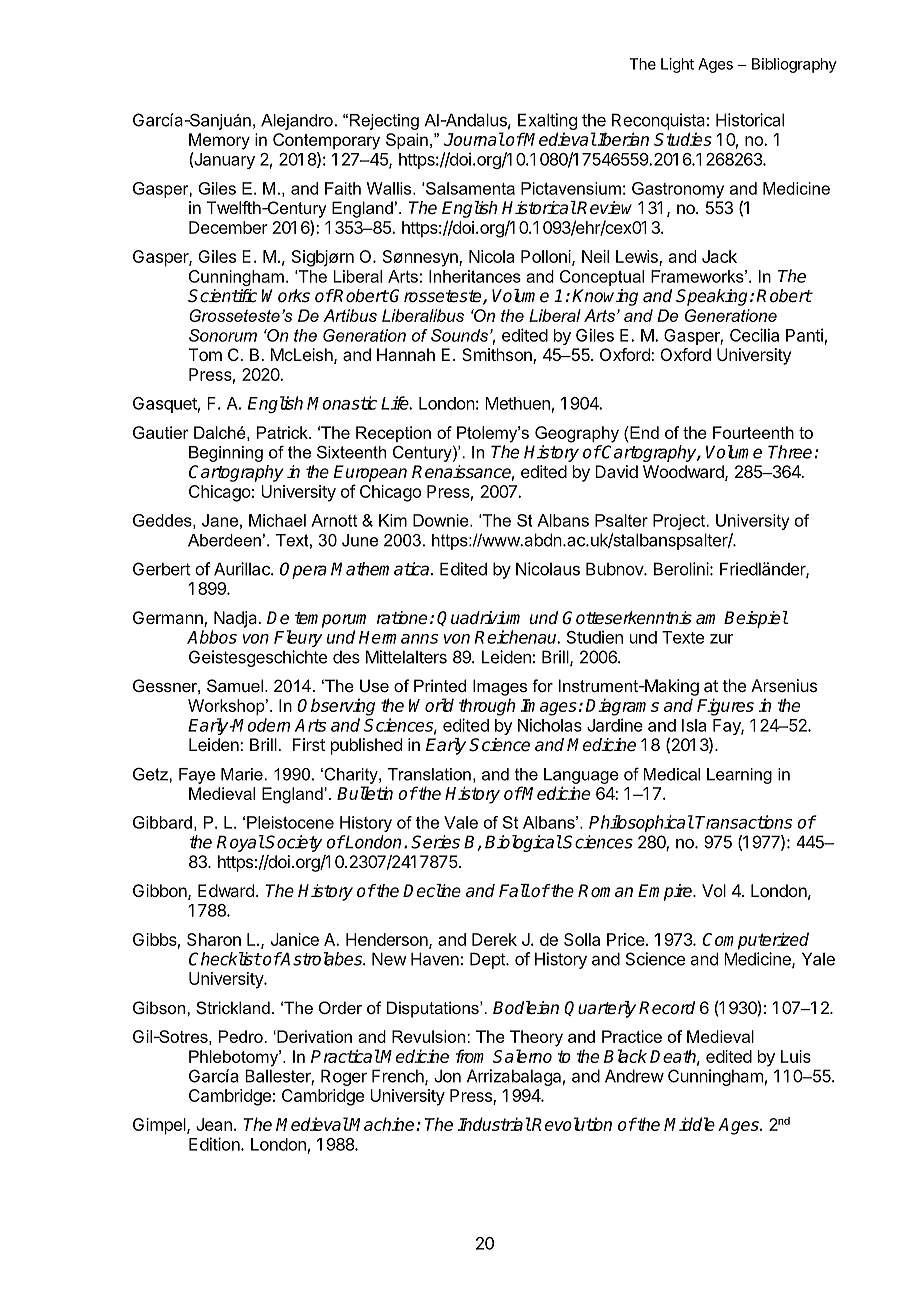 This screenshot has height=1308, width=924. Describe the element at coordinates (794, 65) in the screenshot. I see `Bibliography` at that location.
